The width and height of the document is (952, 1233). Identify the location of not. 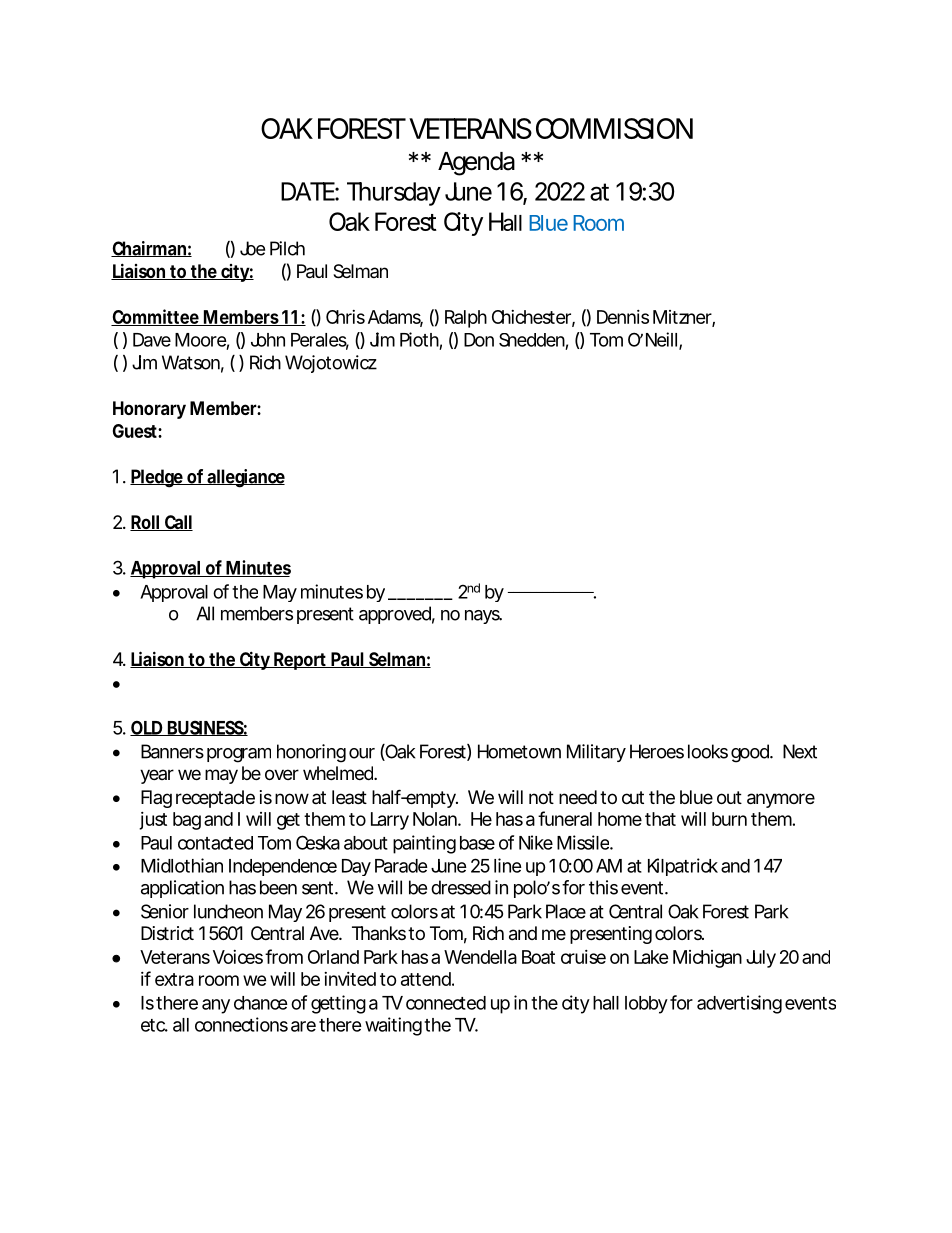
(541, 797).
